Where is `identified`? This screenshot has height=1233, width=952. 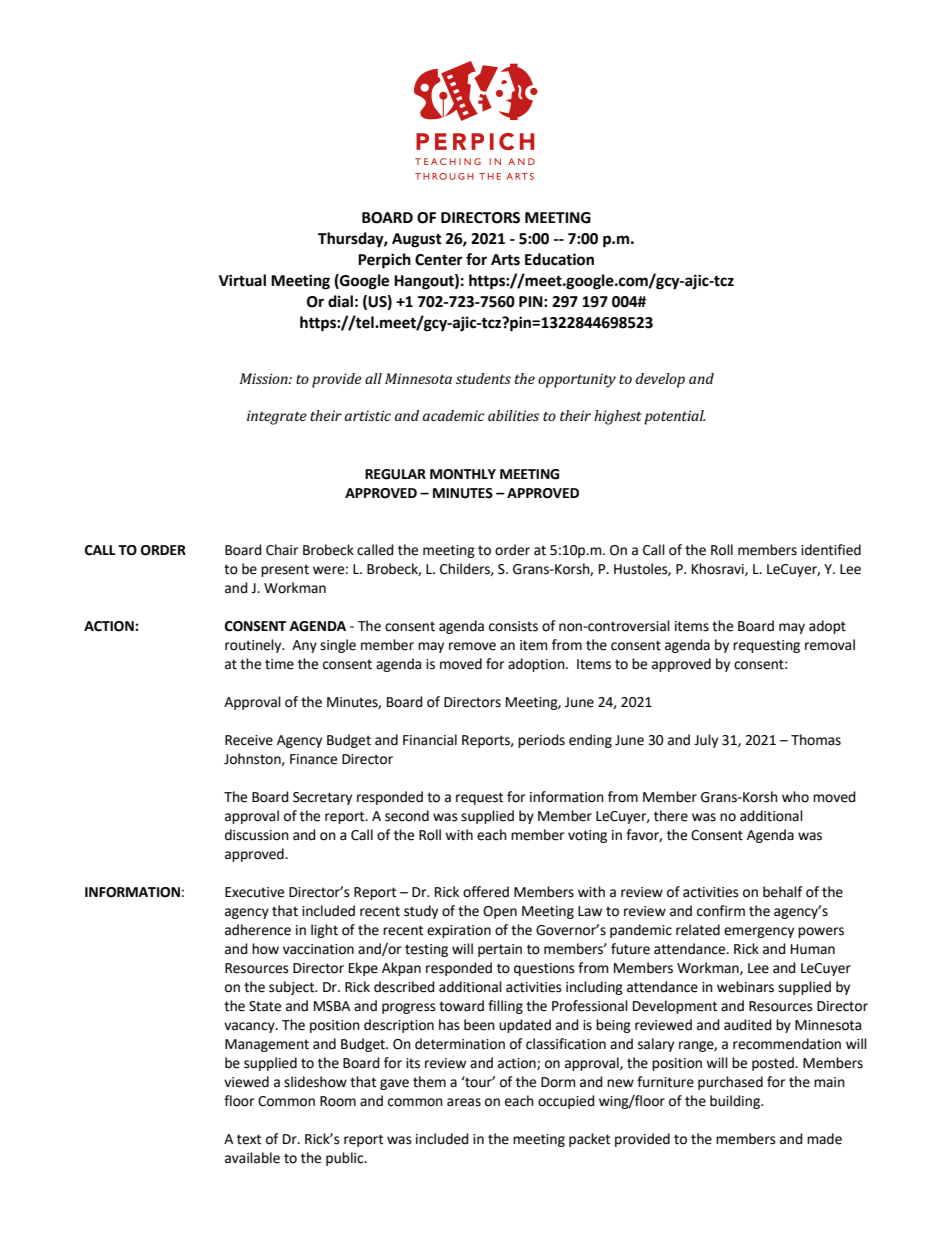
identified is located at coordinates (831, 550).
